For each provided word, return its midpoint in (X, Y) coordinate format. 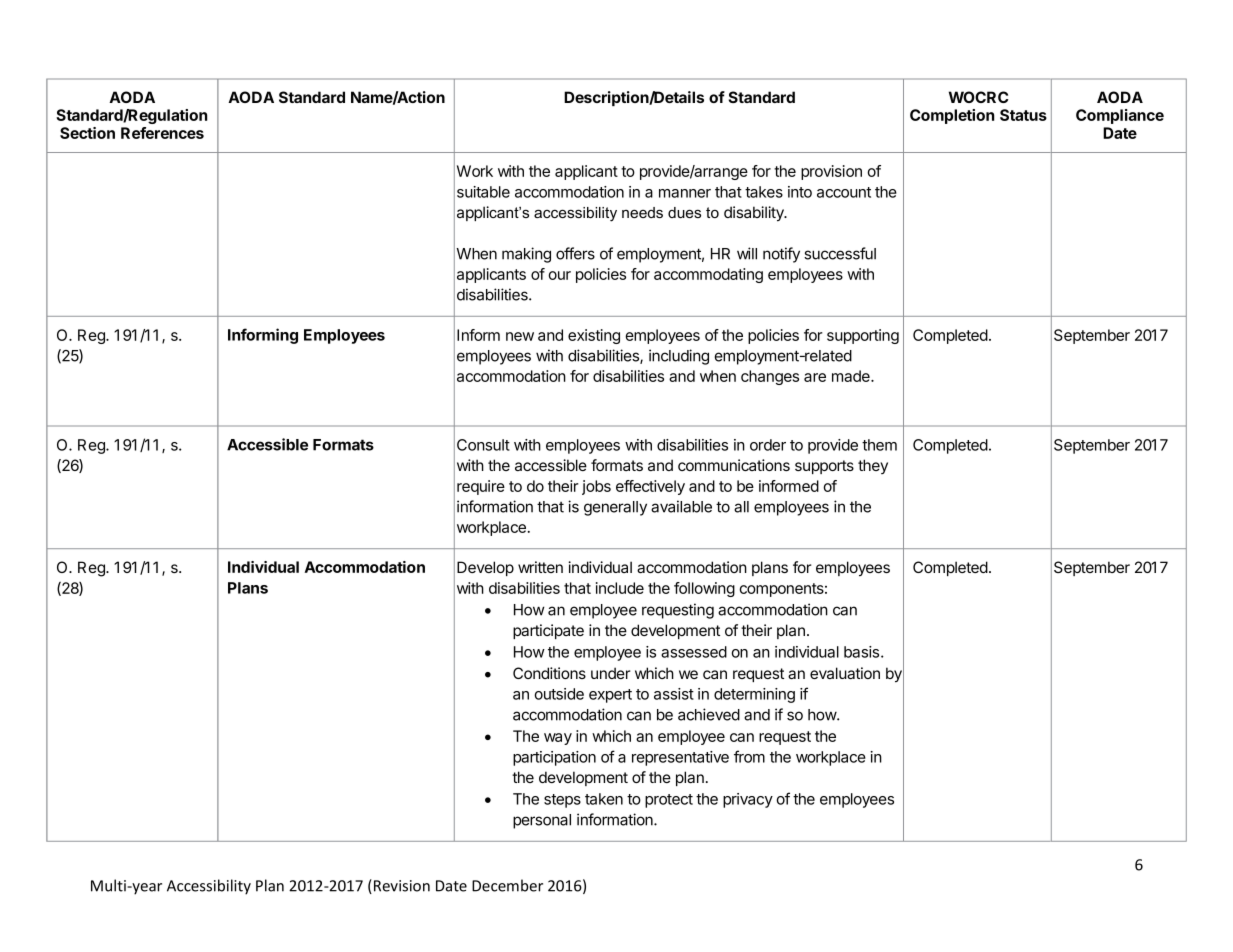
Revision (402, 886)
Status (1023, 115)
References (162, 133)
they (873, 466)
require (481, 487)
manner (685, 193)
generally (615, 508)
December (507, 885)
